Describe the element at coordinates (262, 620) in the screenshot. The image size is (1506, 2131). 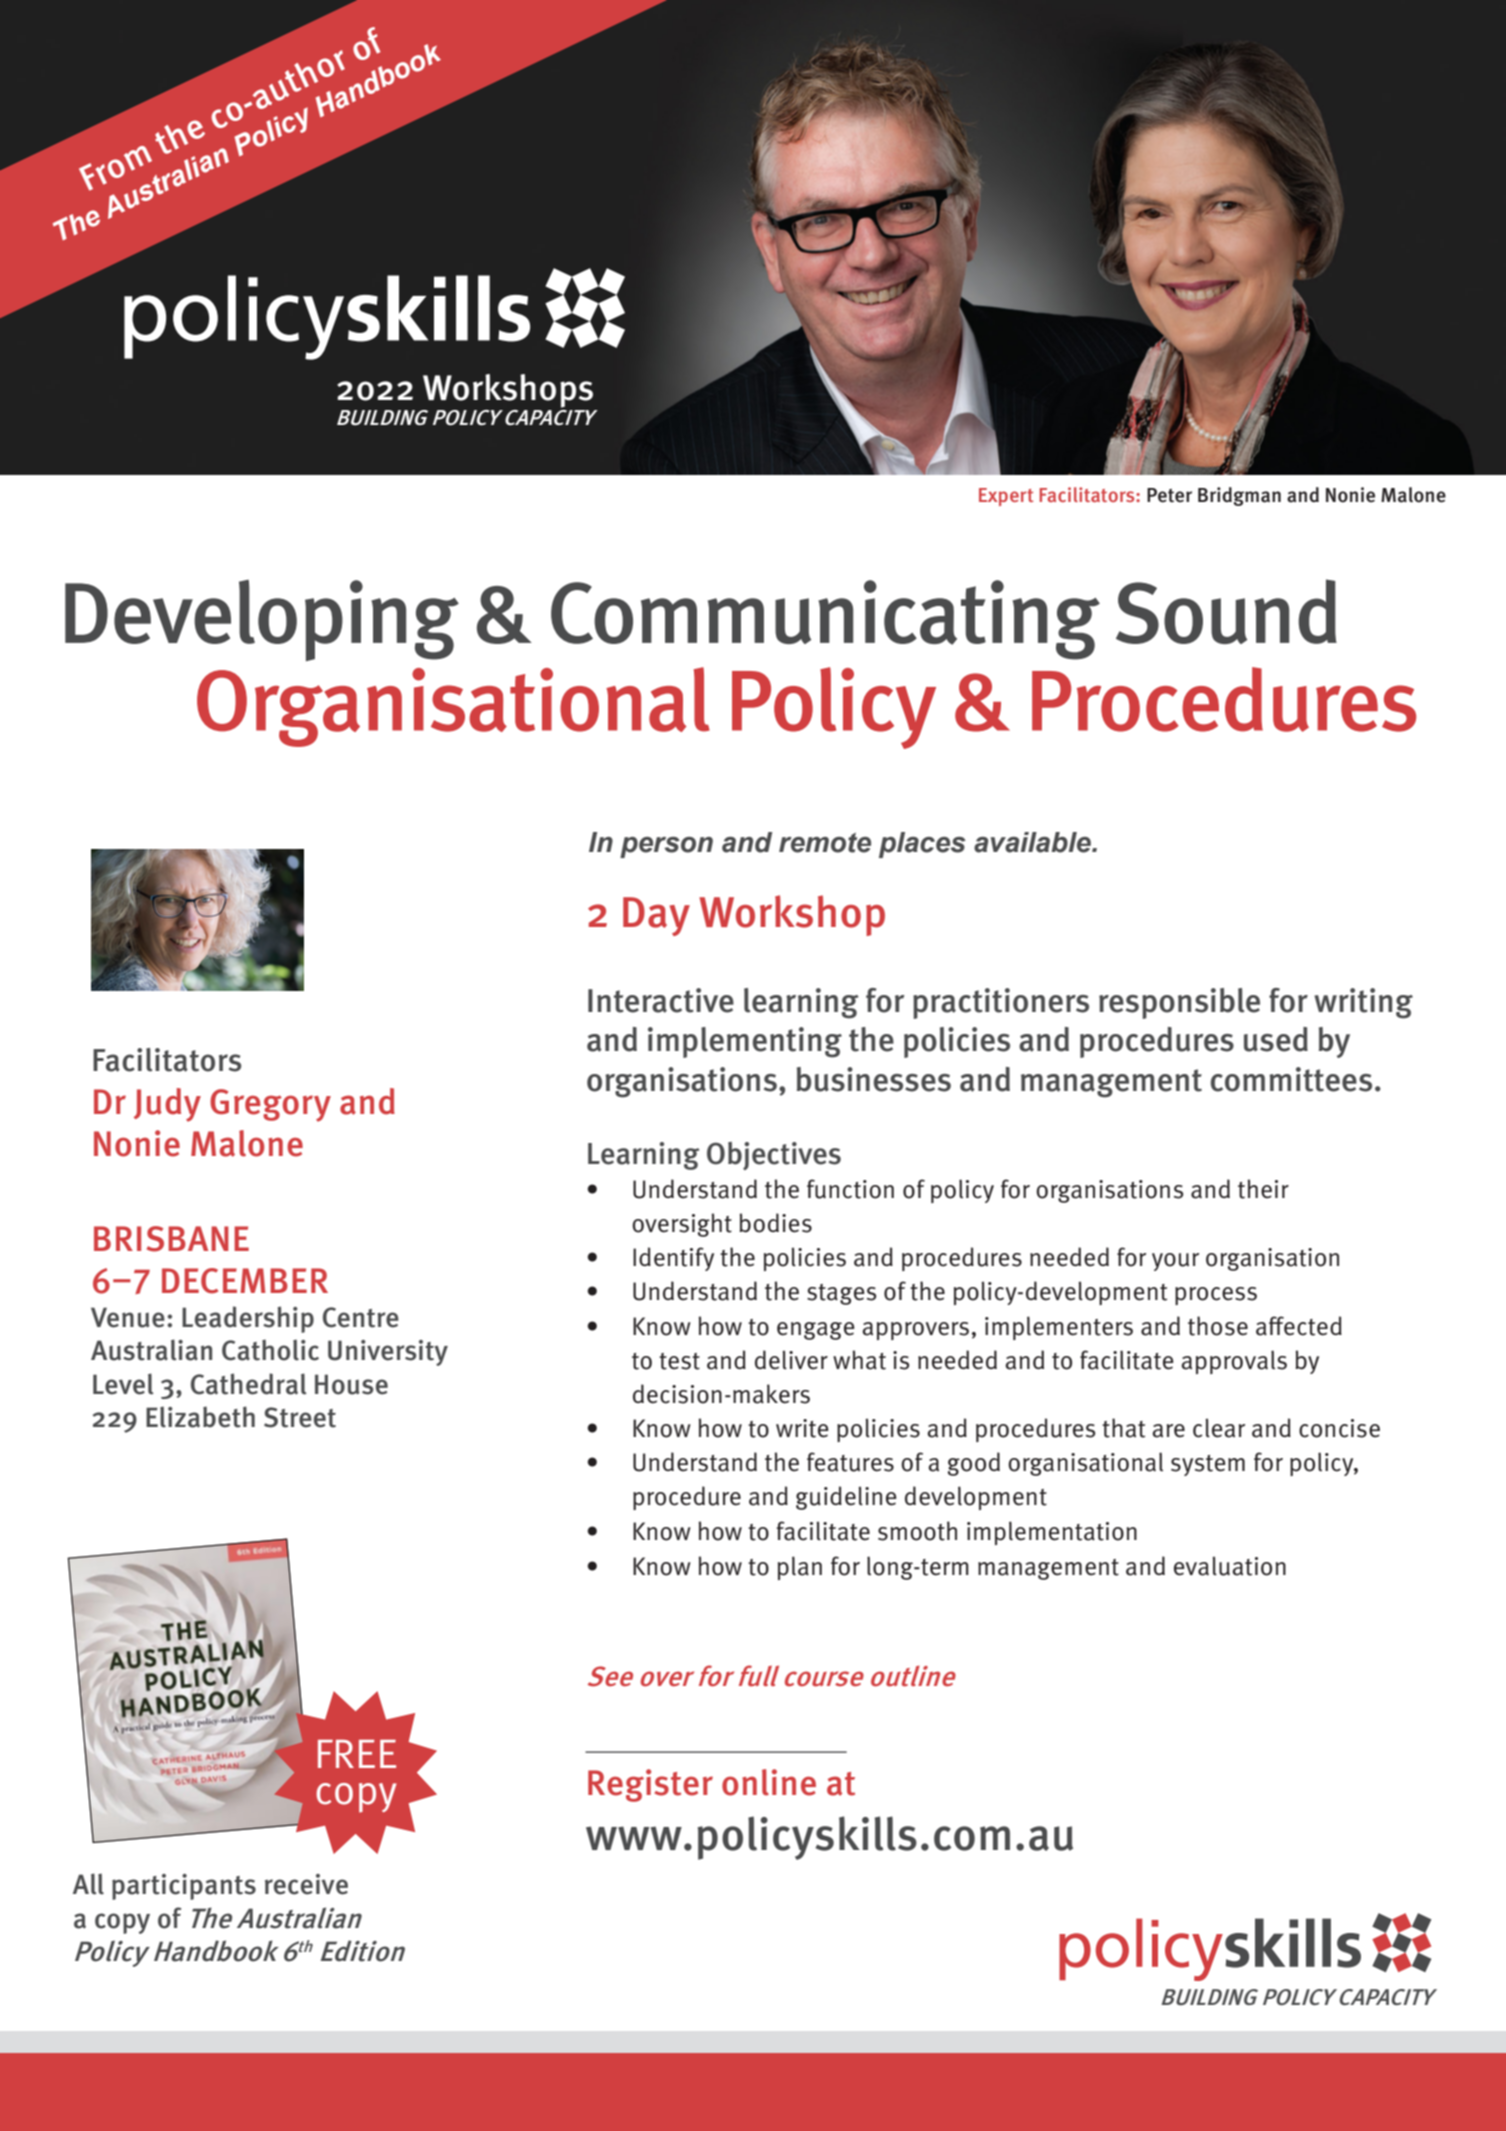
I see `Developing` at that location.
